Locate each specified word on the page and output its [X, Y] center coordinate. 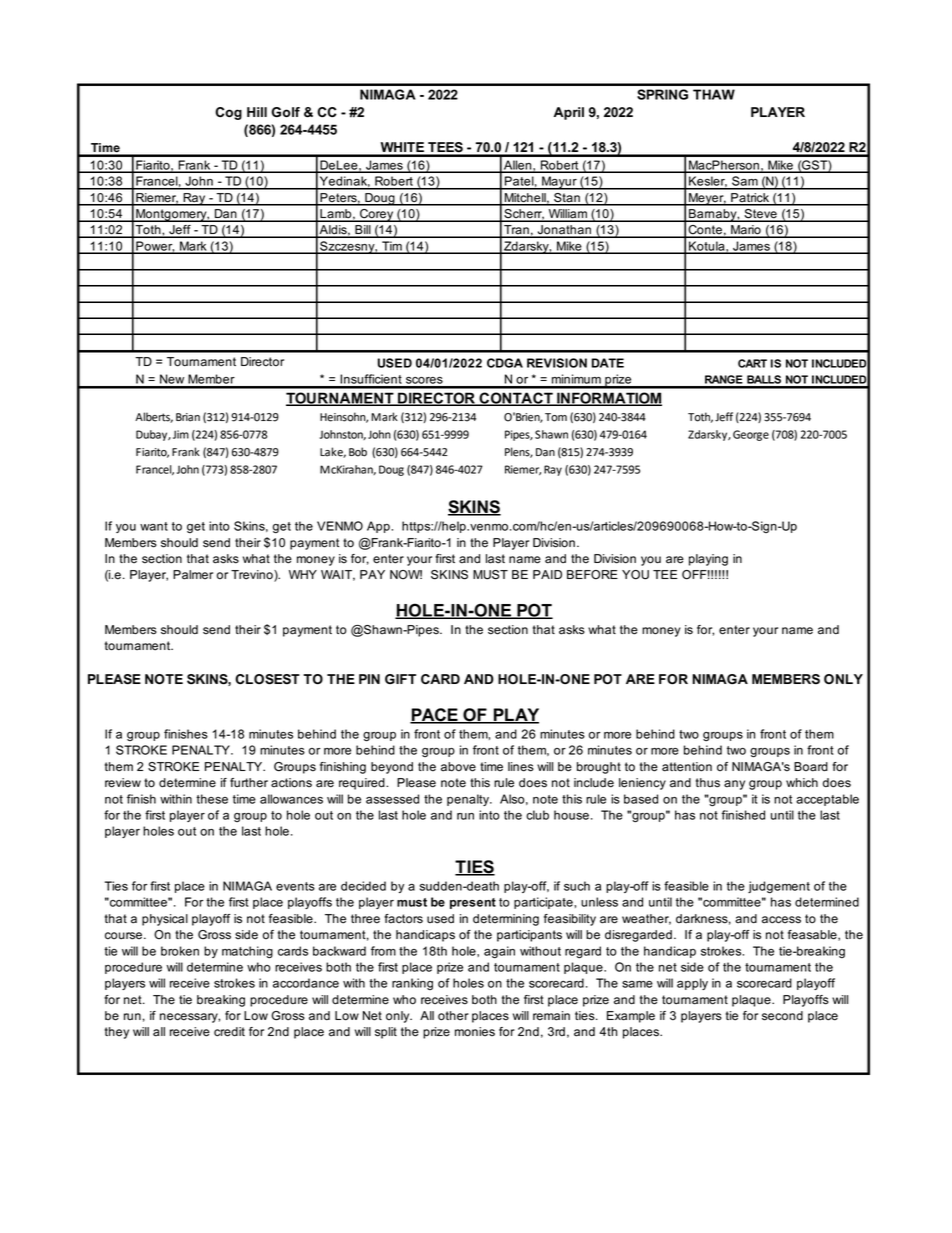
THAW [714, 94]
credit [229, 1032]
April [569, 113]
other [453, 1016]
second [782, 1016]
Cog [228, 113]
